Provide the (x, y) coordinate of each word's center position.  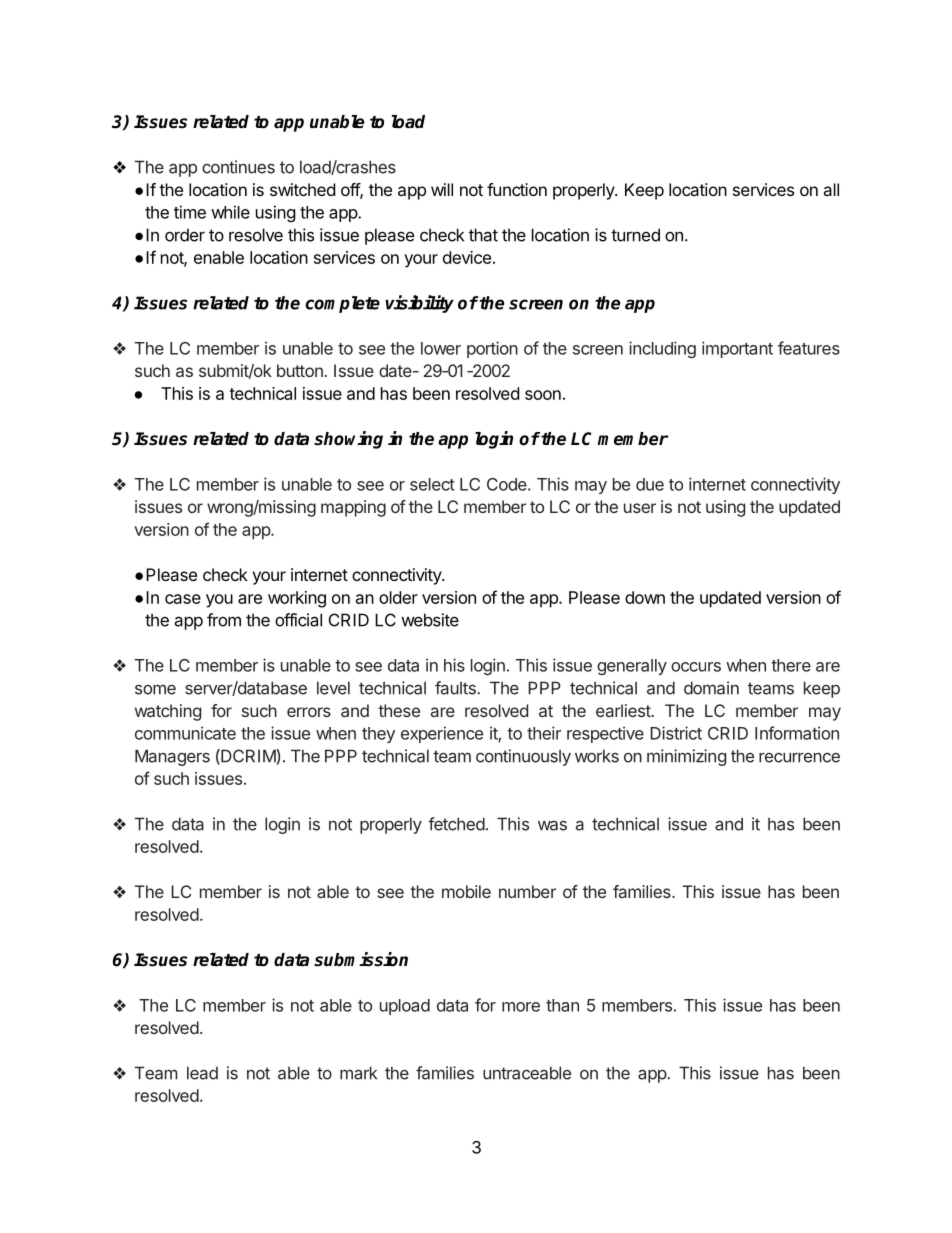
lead (202, 1073)
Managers (172, 757)
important (737, 349)
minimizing (686, 757)
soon (543, 395)
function (517, 189)
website (430, 620)
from (224, 620)
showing (348, 440)
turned (635, 235)
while (230, 212)
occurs (696, 667)
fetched (456, 824)
